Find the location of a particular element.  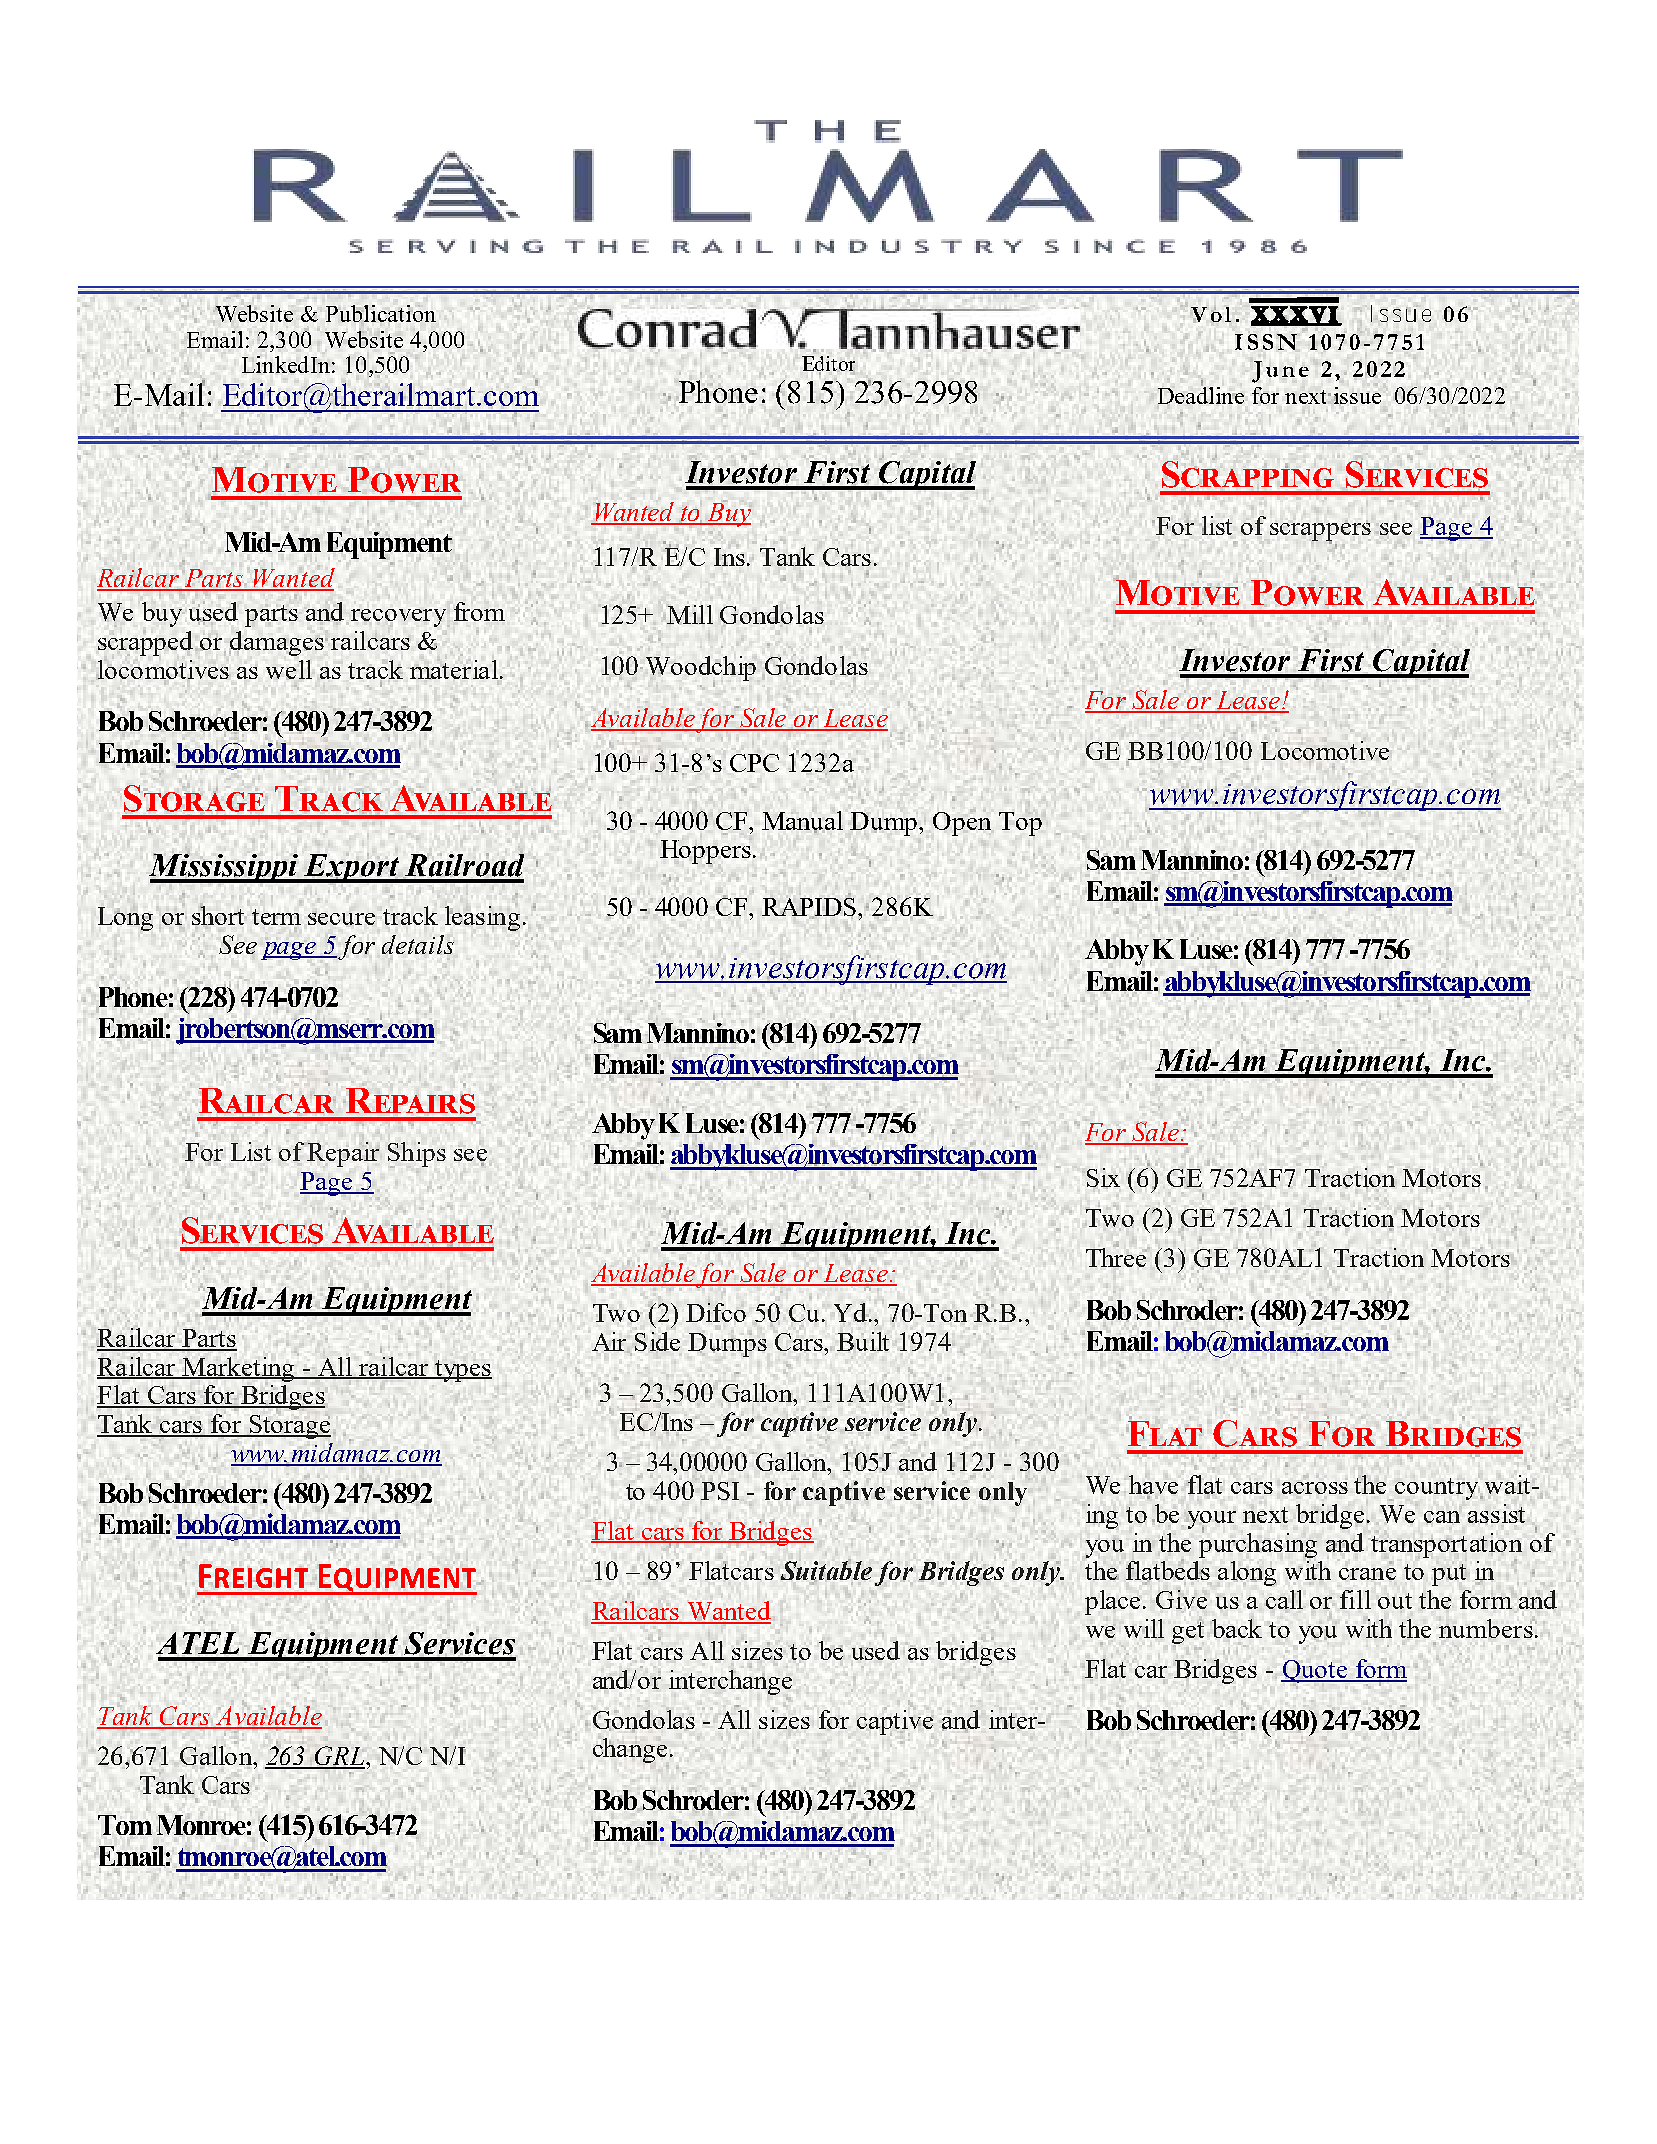

Ships is located at coordinates (417, 1154).
